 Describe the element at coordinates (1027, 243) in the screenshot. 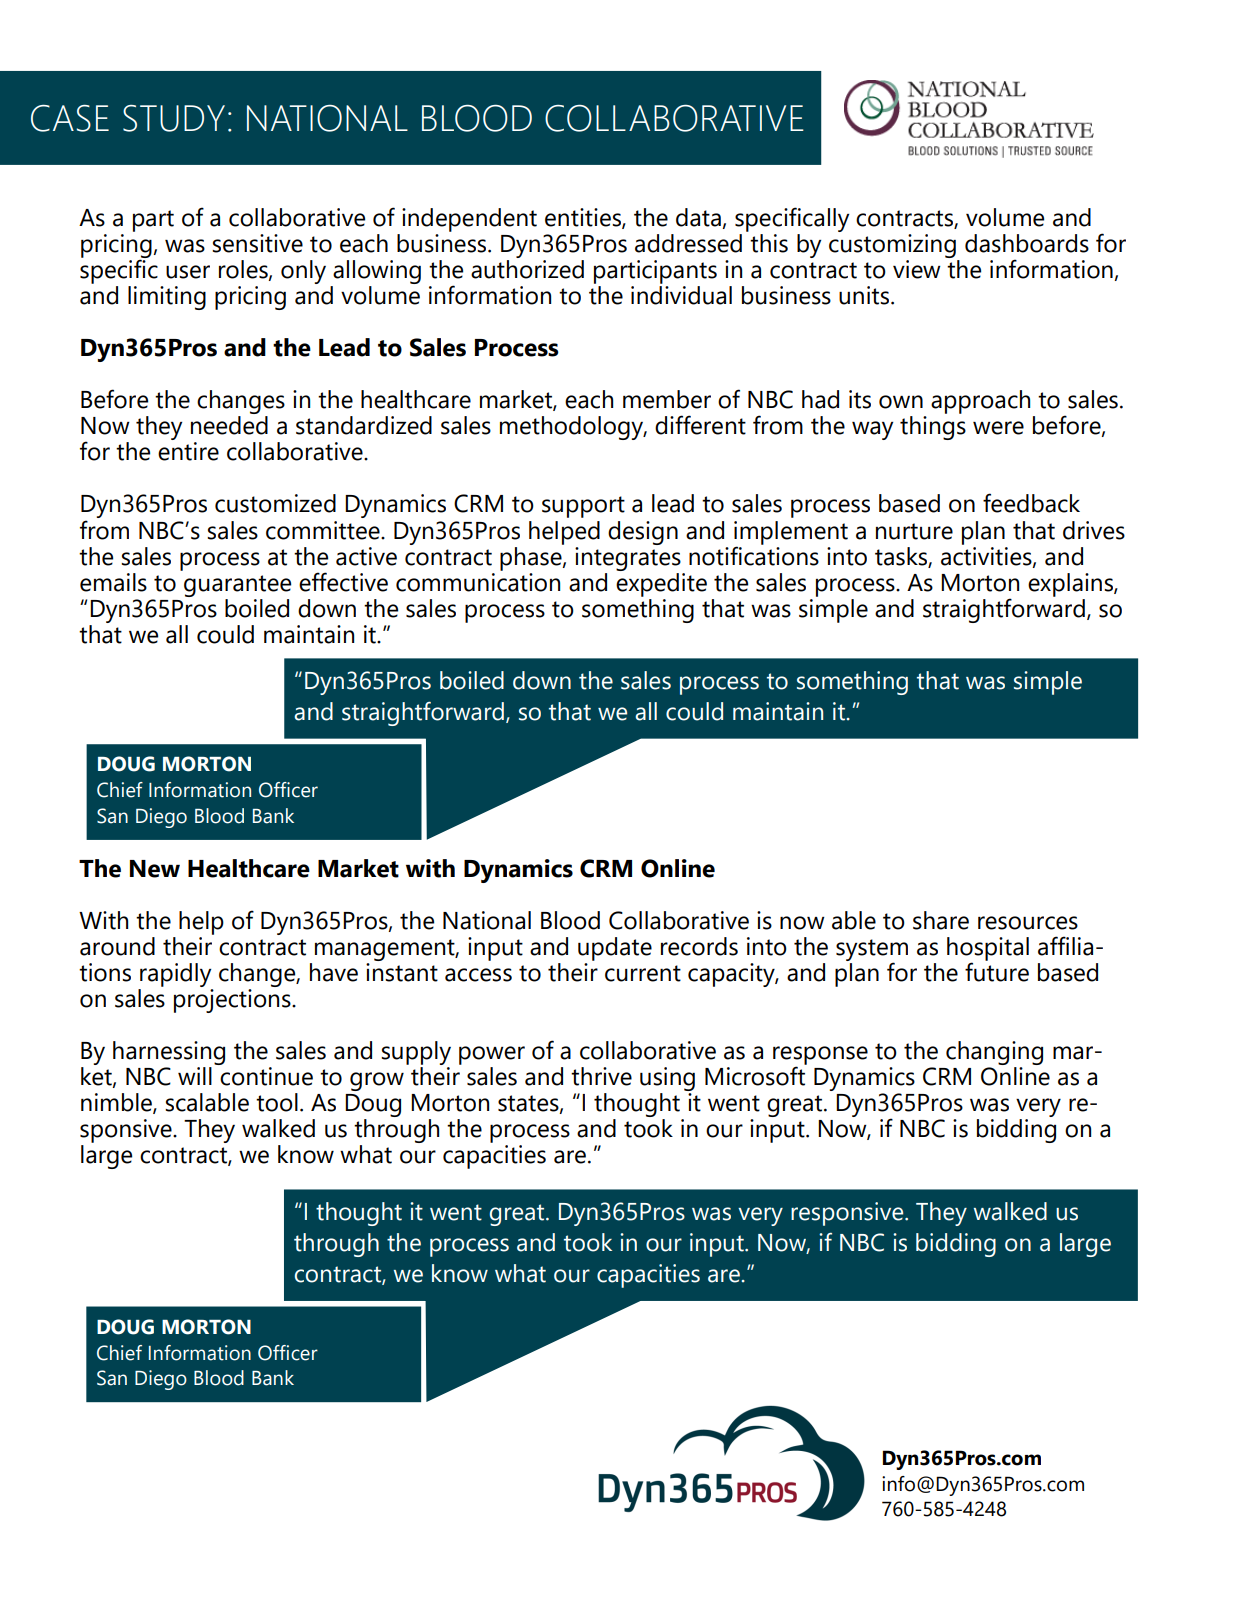

I see `dashboards` at that location.
